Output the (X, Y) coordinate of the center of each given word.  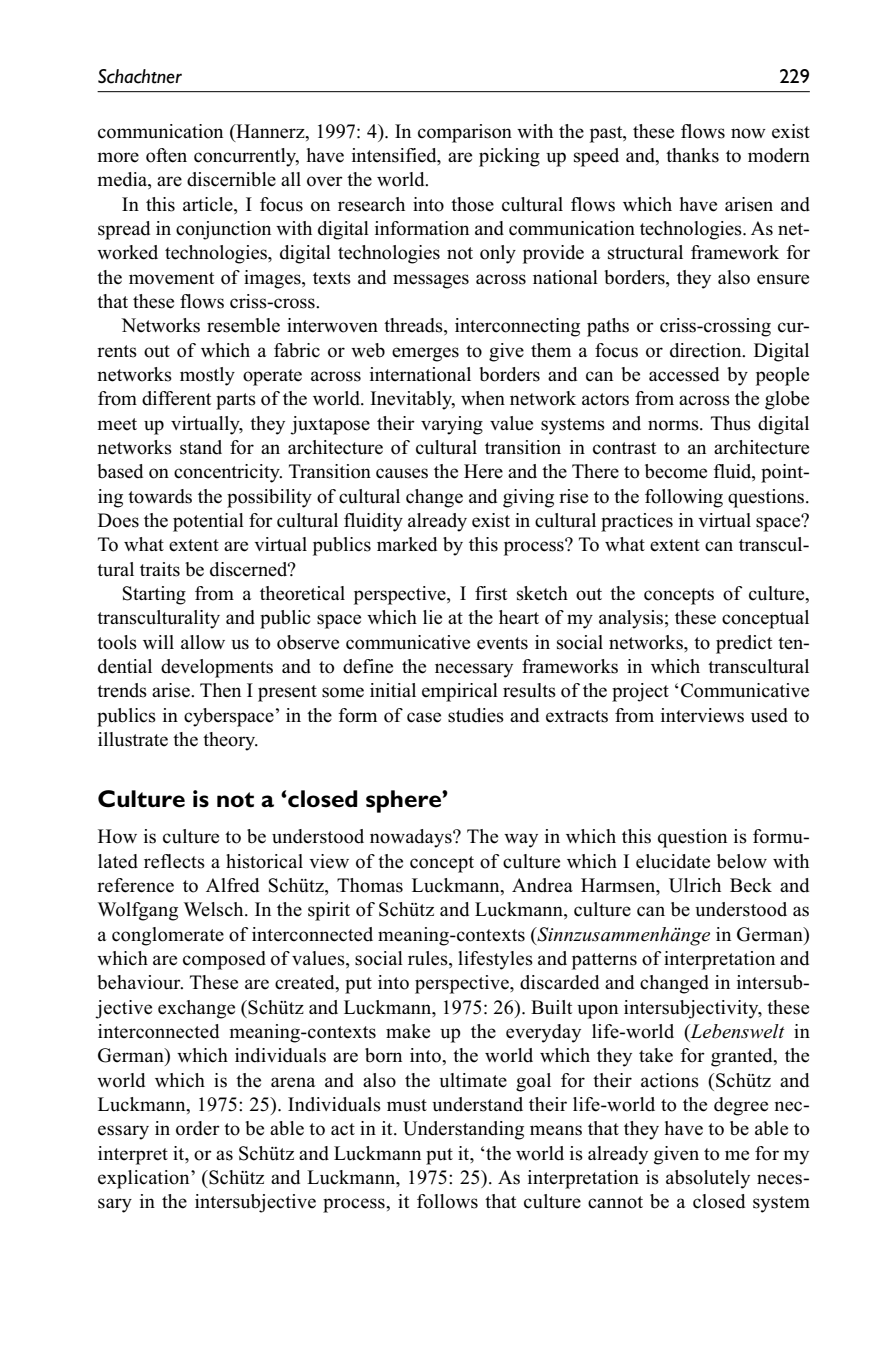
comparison (465, 133)
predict (744, 644)
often (166, 155)
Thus (731, 423)
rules (429, 959)
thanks (692, 155)
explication (145, 1179)
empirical (460, 692)
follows (447, 1201)
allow (203, 642)
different (176, 398)
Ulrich (695, 885)
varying (452, 425)
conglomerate (168, 936)
